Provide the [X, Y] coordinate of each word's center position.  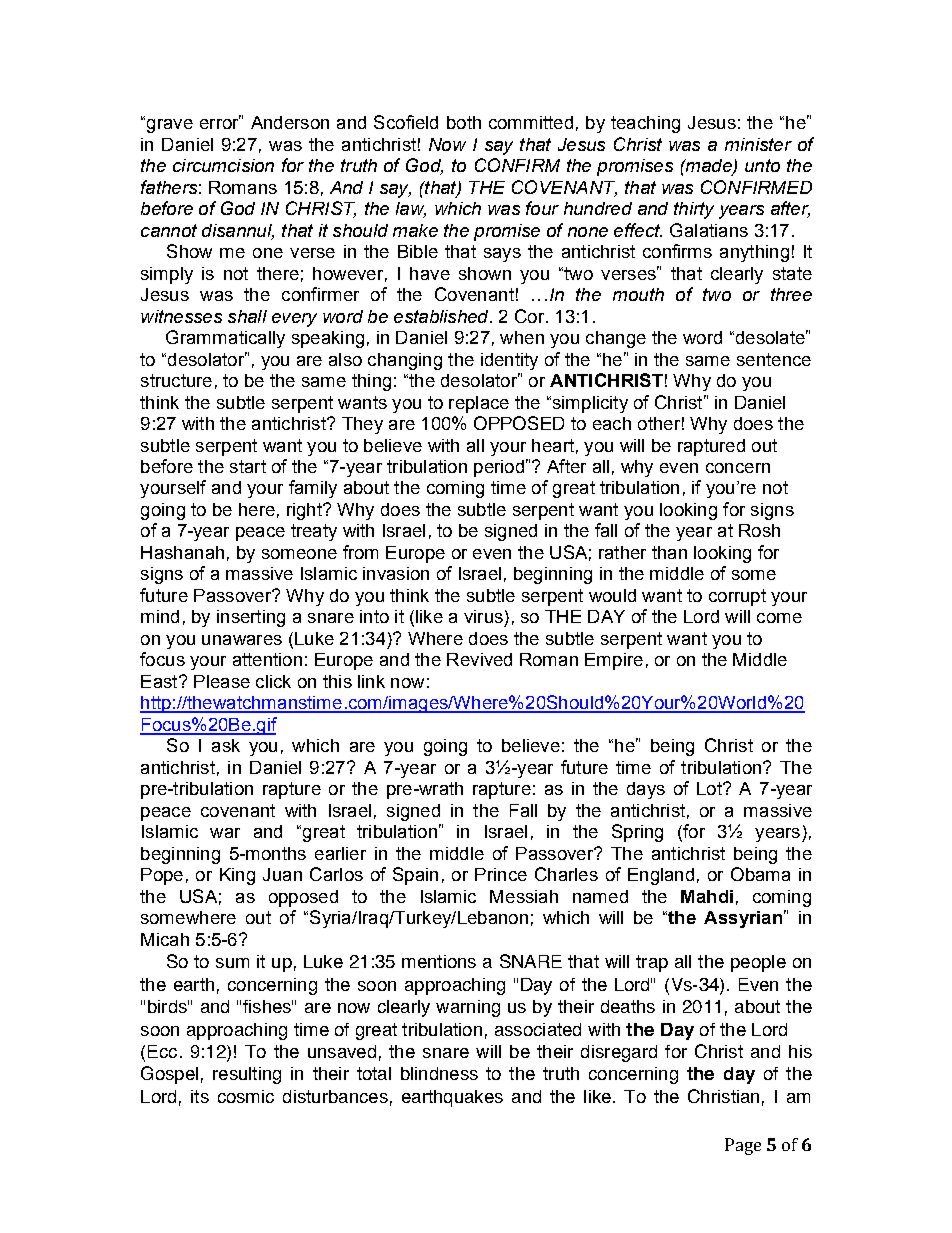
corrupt [737, 597]
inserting [251, 618]
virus [483, 616]
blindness [439, 1073]
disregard [619, 1053]
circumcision [223, 165]
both [464, 122]
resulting [247, 1075]
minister [758, 144]
